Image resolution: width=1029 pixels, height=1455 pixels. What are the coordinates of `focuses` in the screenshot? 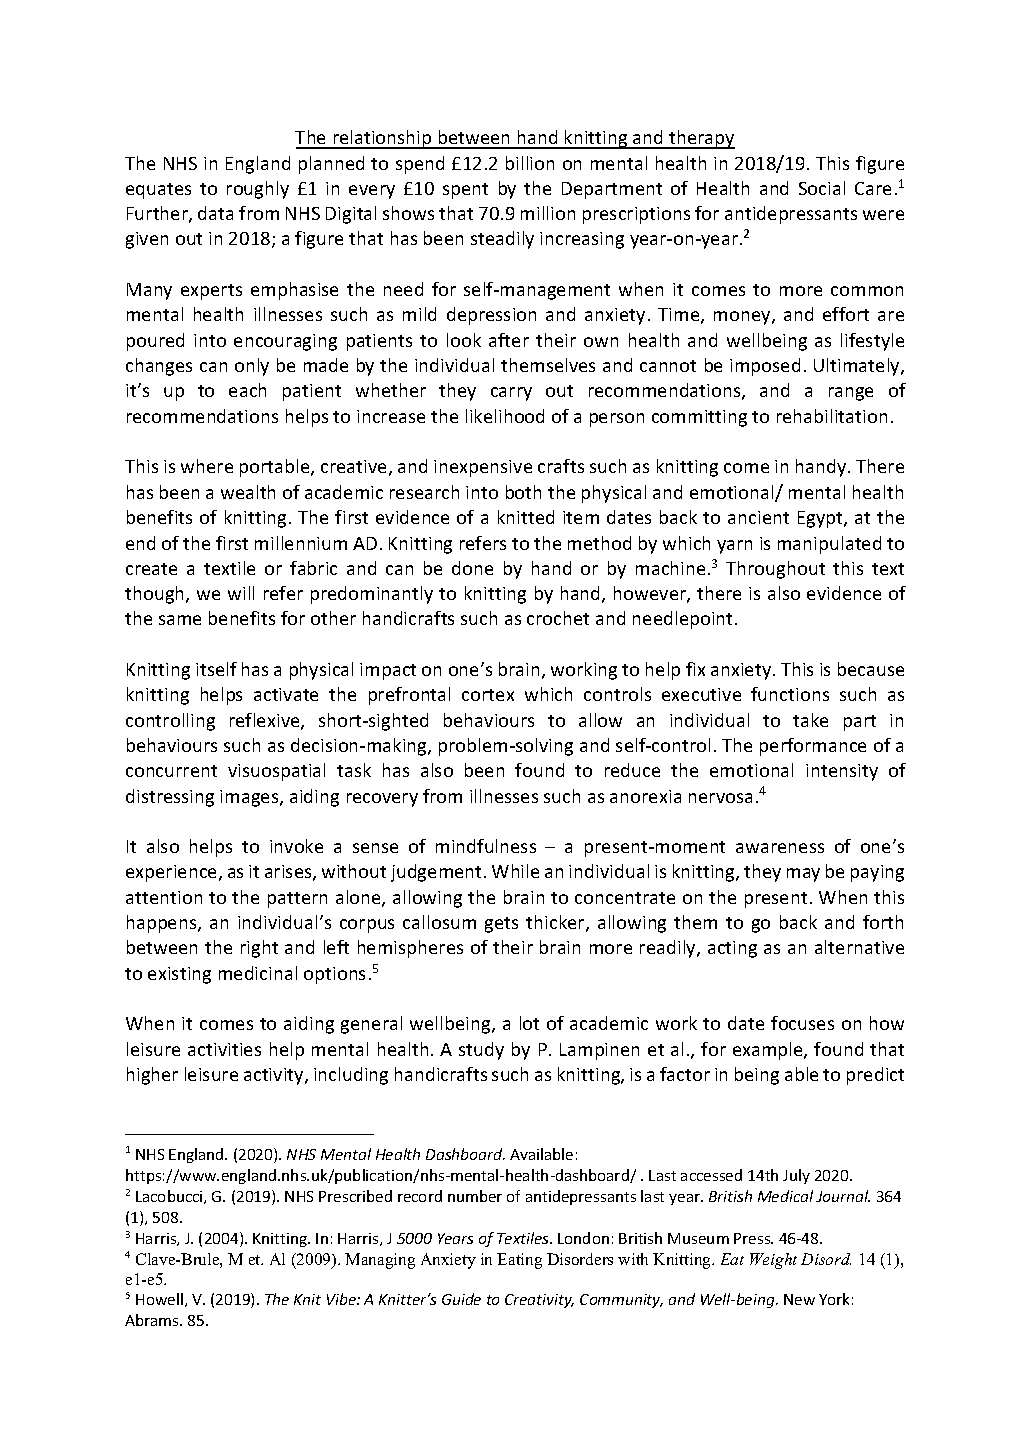 It's located at (802, 1023).
